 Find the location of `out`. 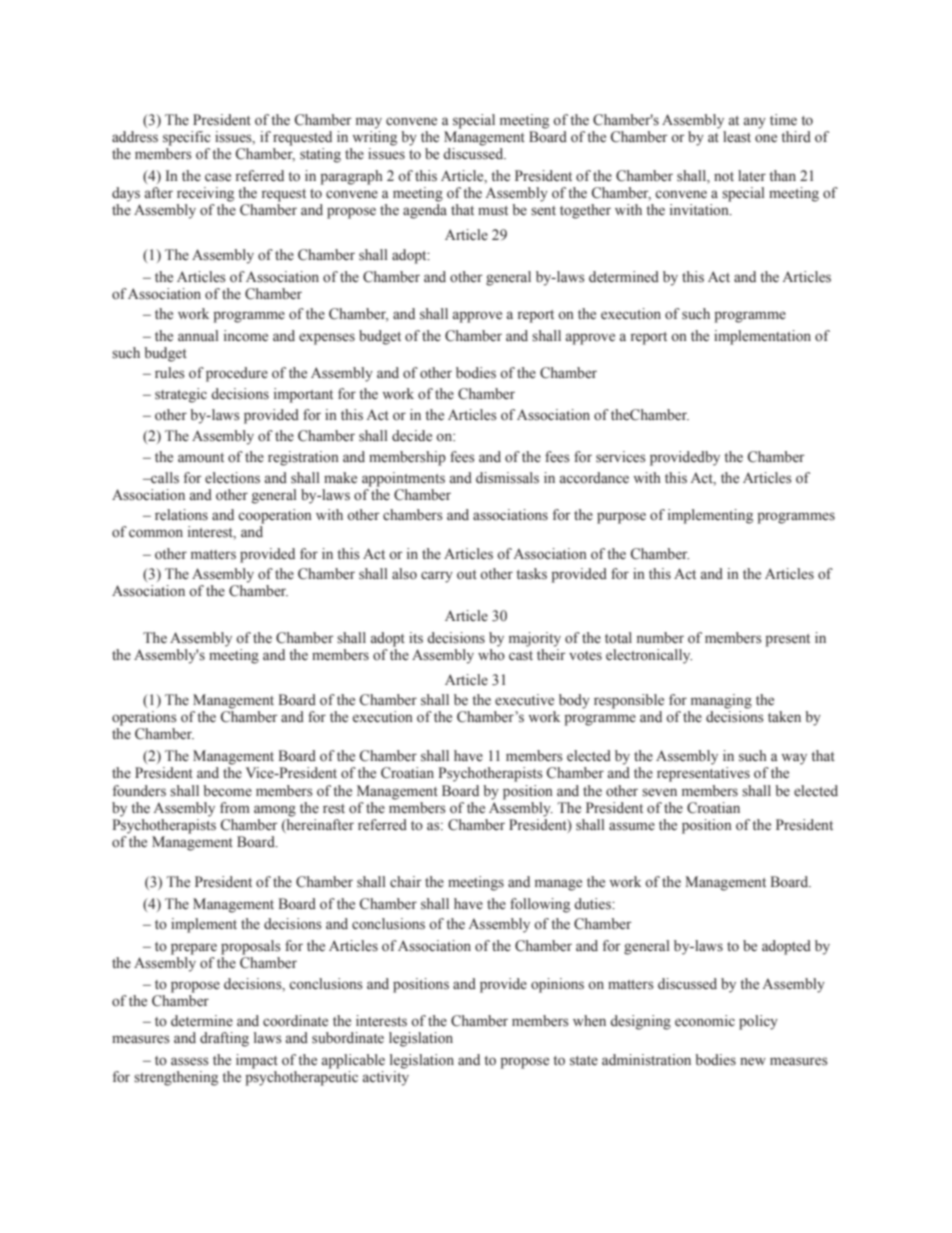

out is located at coordinates (467, 575).
